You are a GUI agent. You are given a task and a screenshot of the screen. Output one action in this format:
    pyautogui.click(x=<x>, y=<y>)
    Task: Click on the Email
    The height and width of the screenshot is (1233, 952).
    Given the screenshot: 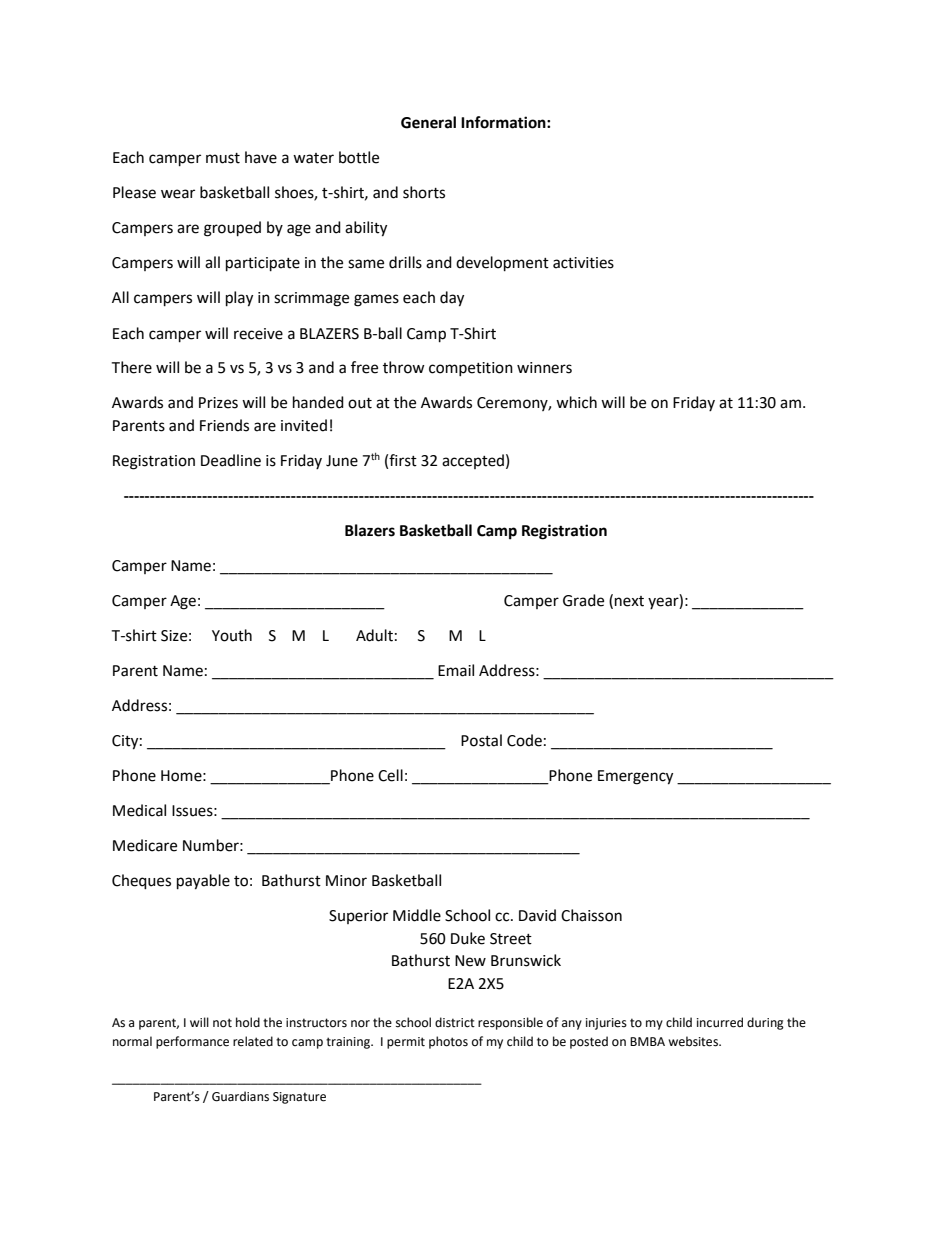 What is the action you would take?
    pyautogui.click(x=456, y=670)
